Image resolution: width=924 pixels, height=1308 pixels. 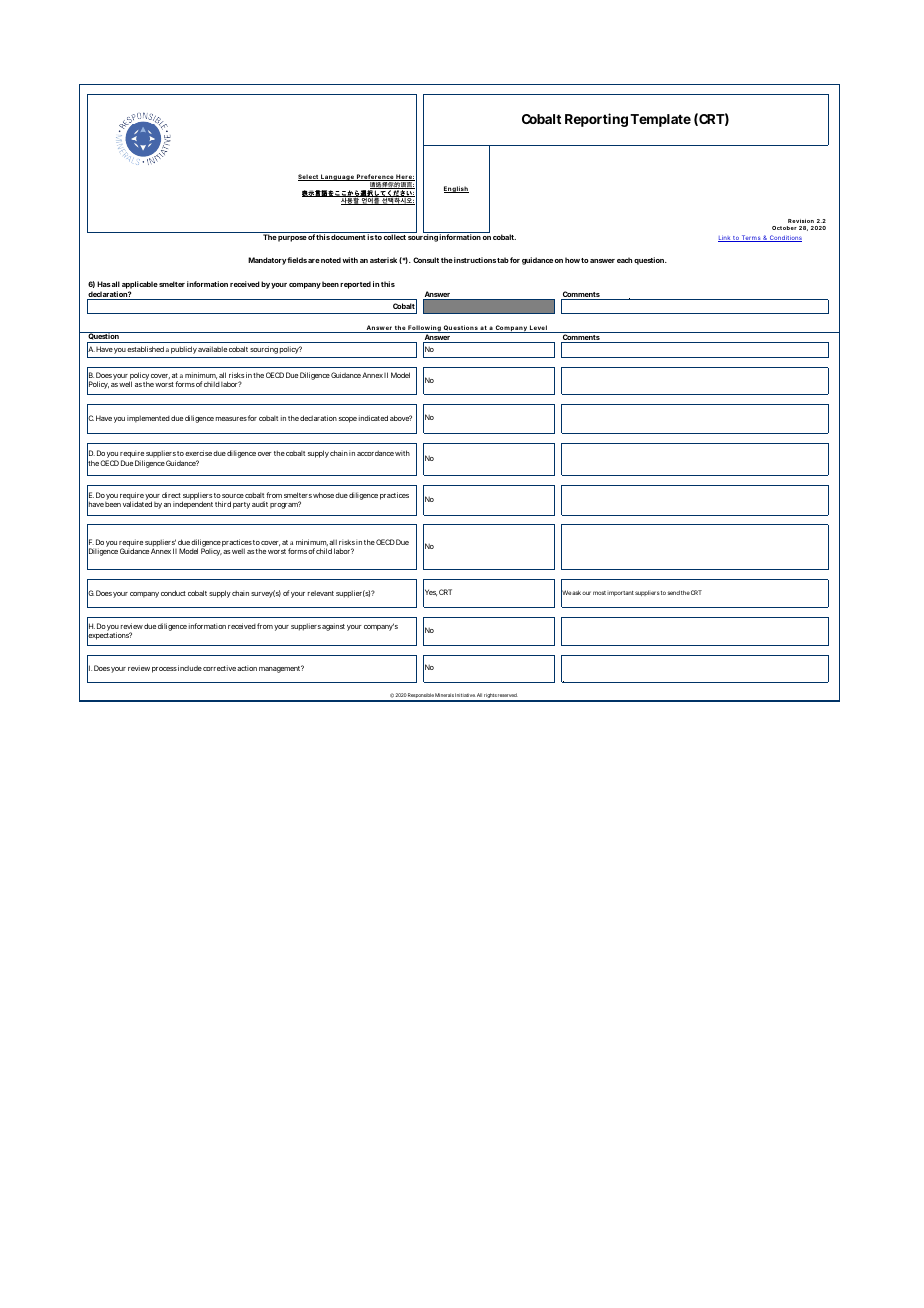 What do you see at coordinates (171, 495) in the screenshot?
I see `direct` at bounding box center [171, 495].
